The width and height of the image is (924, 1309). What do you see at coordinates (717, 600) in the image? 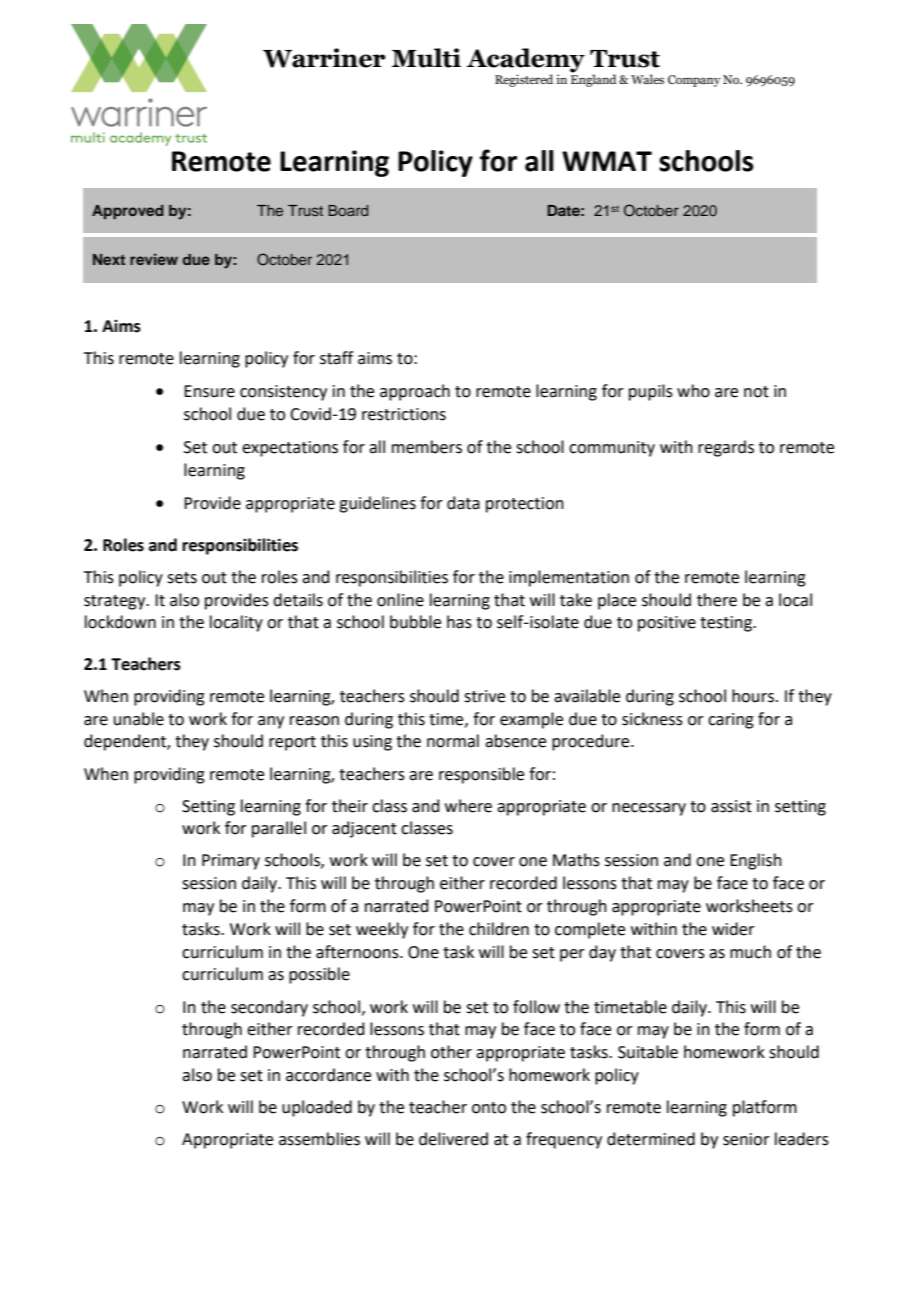
I see `there` at bounding box center [717, 600].
